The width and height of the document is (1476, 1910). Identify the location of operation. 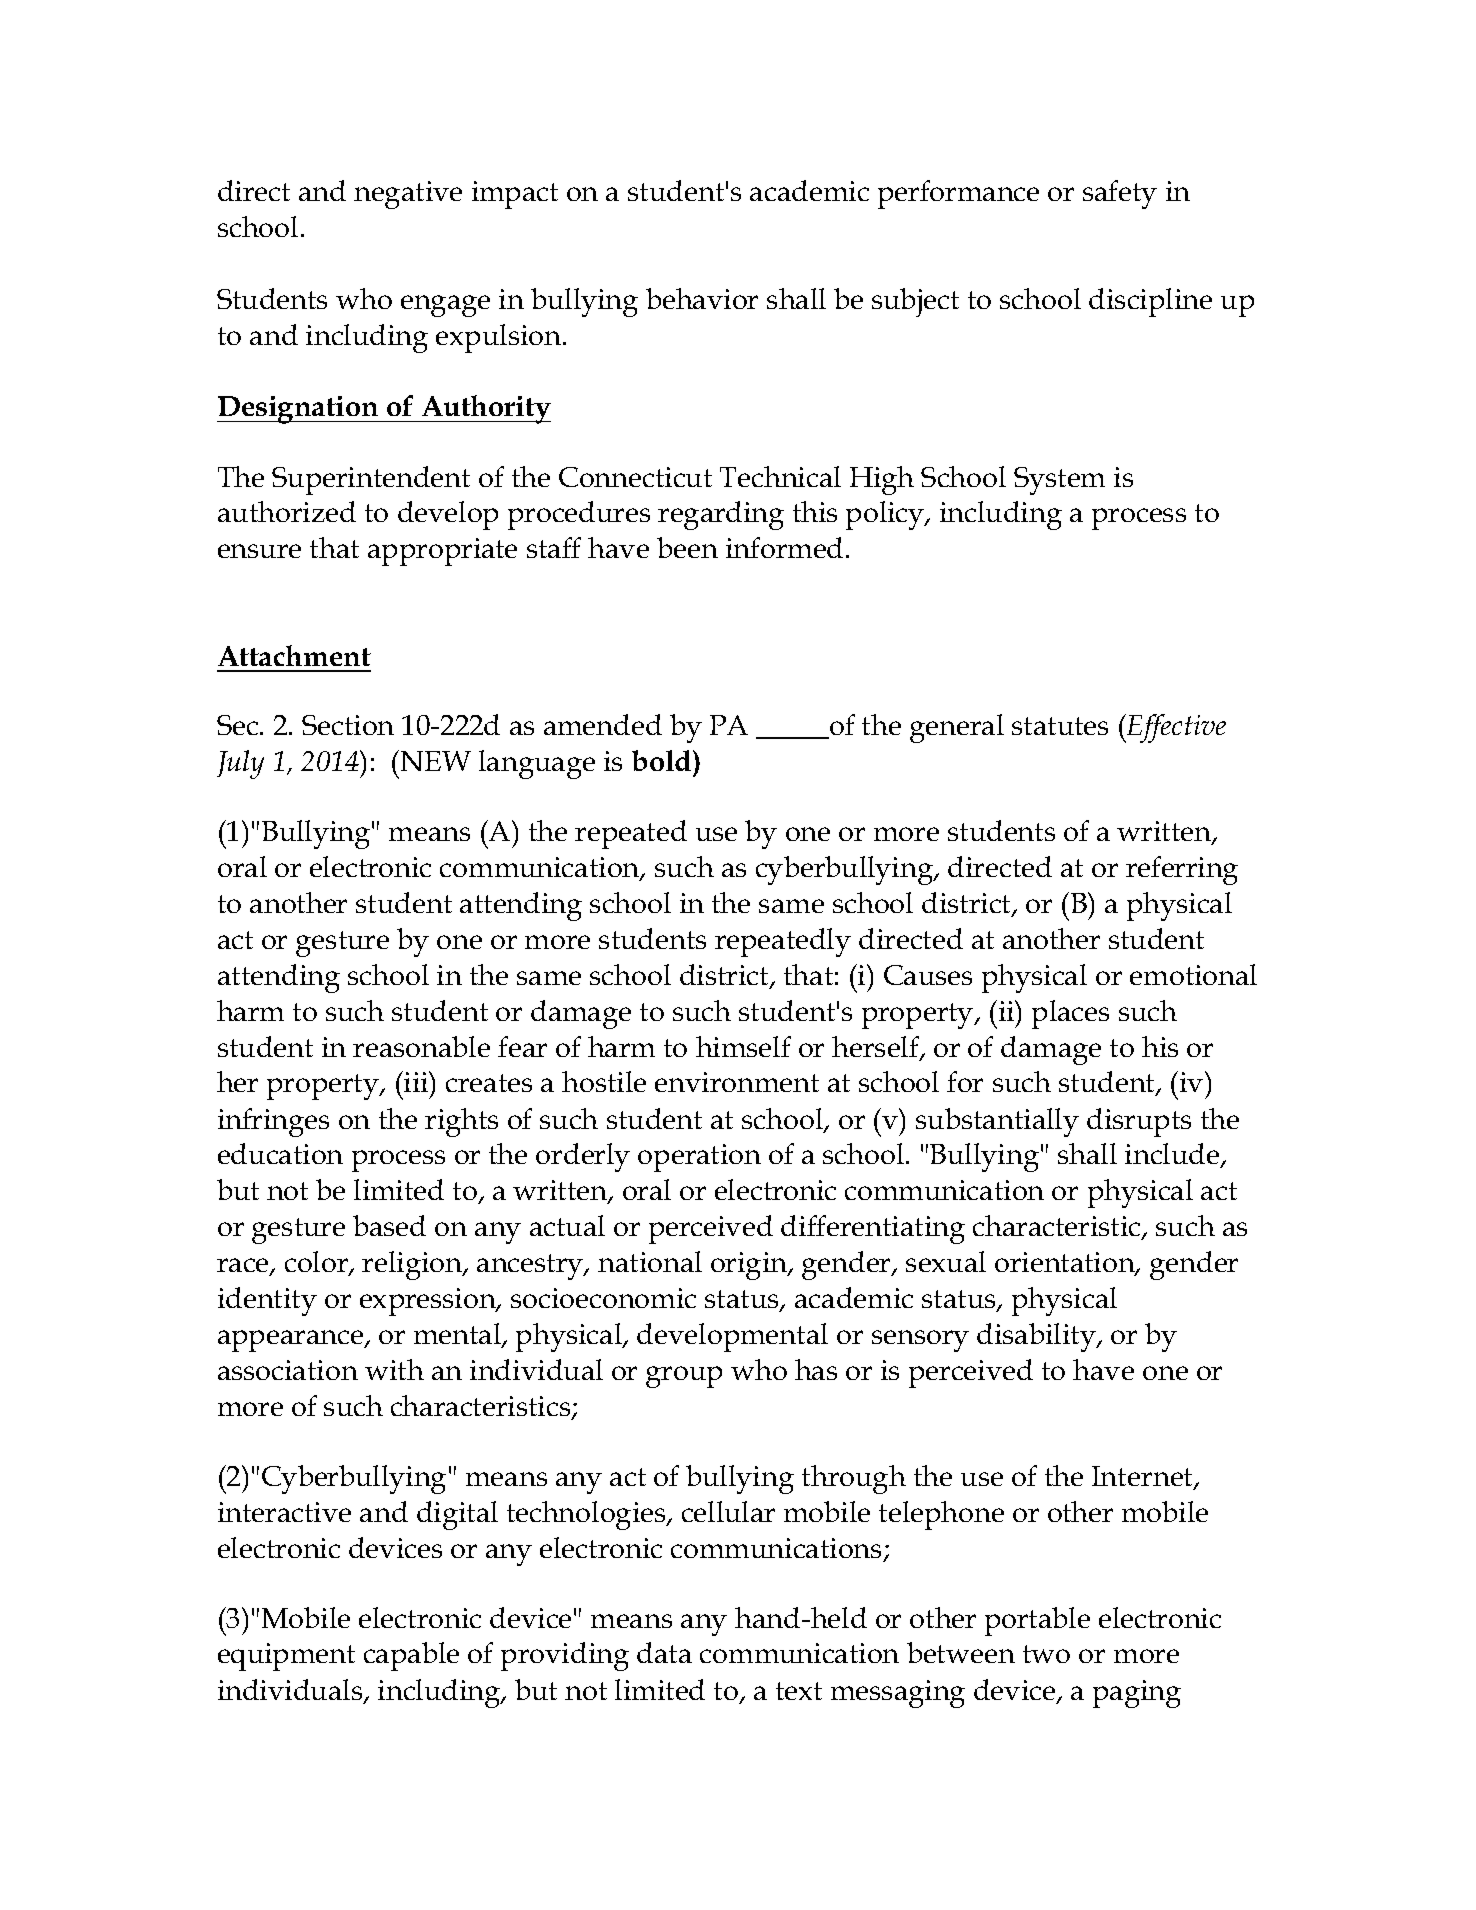
(699, 1158).
